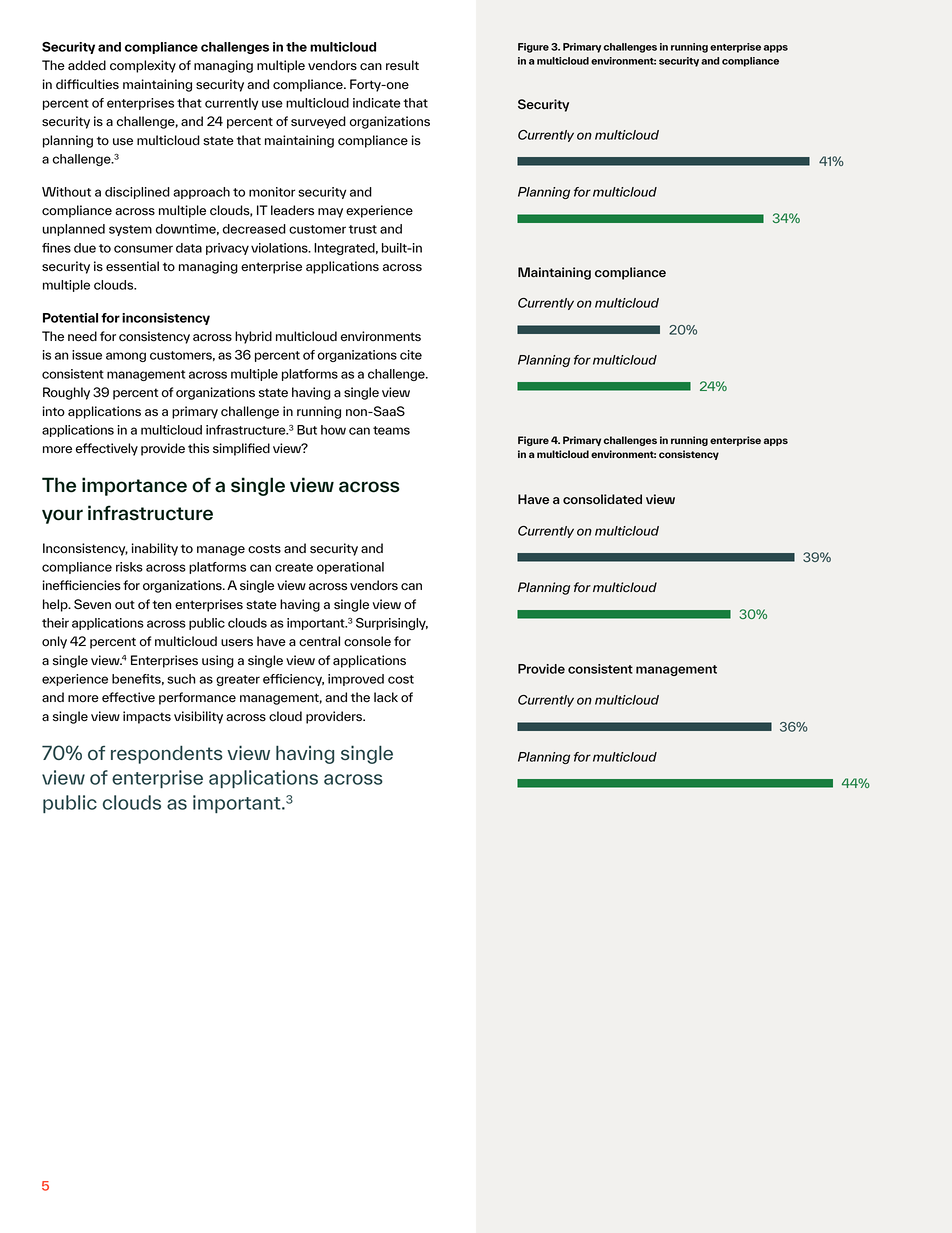 The width and height of the screenshot is (952, 1233). I want to click on Roughly, so click(66, 393).
